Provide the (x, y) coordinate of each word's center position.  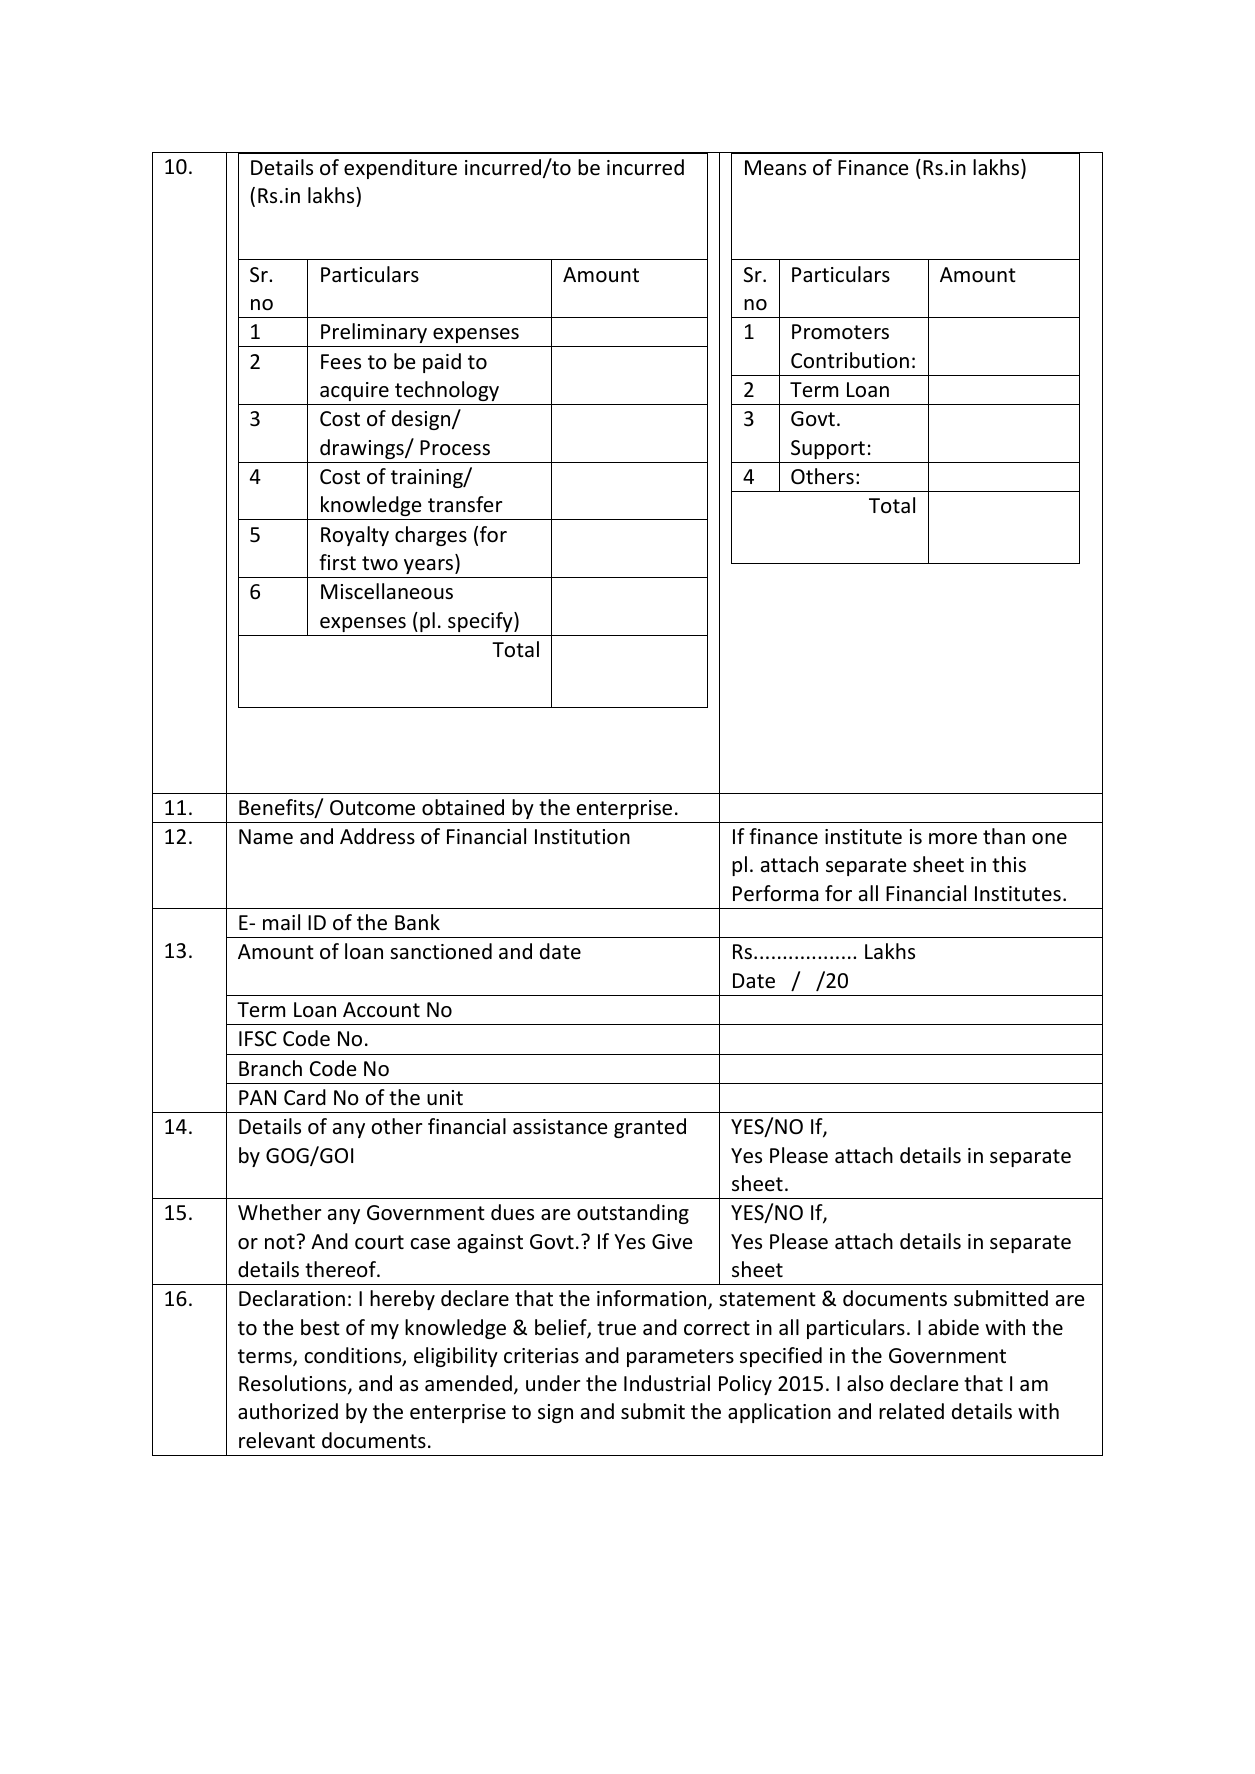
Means (775, 167)
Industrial (667, 1383)
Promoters (840, 332)
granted (650, 1128)
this (1009, 864)
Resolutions (294, 1384)
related (911, 1411)
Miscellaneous (387, 591)
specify (481, 622)
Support (828, 449)
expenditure (400, 169)
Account (381, 1010)
